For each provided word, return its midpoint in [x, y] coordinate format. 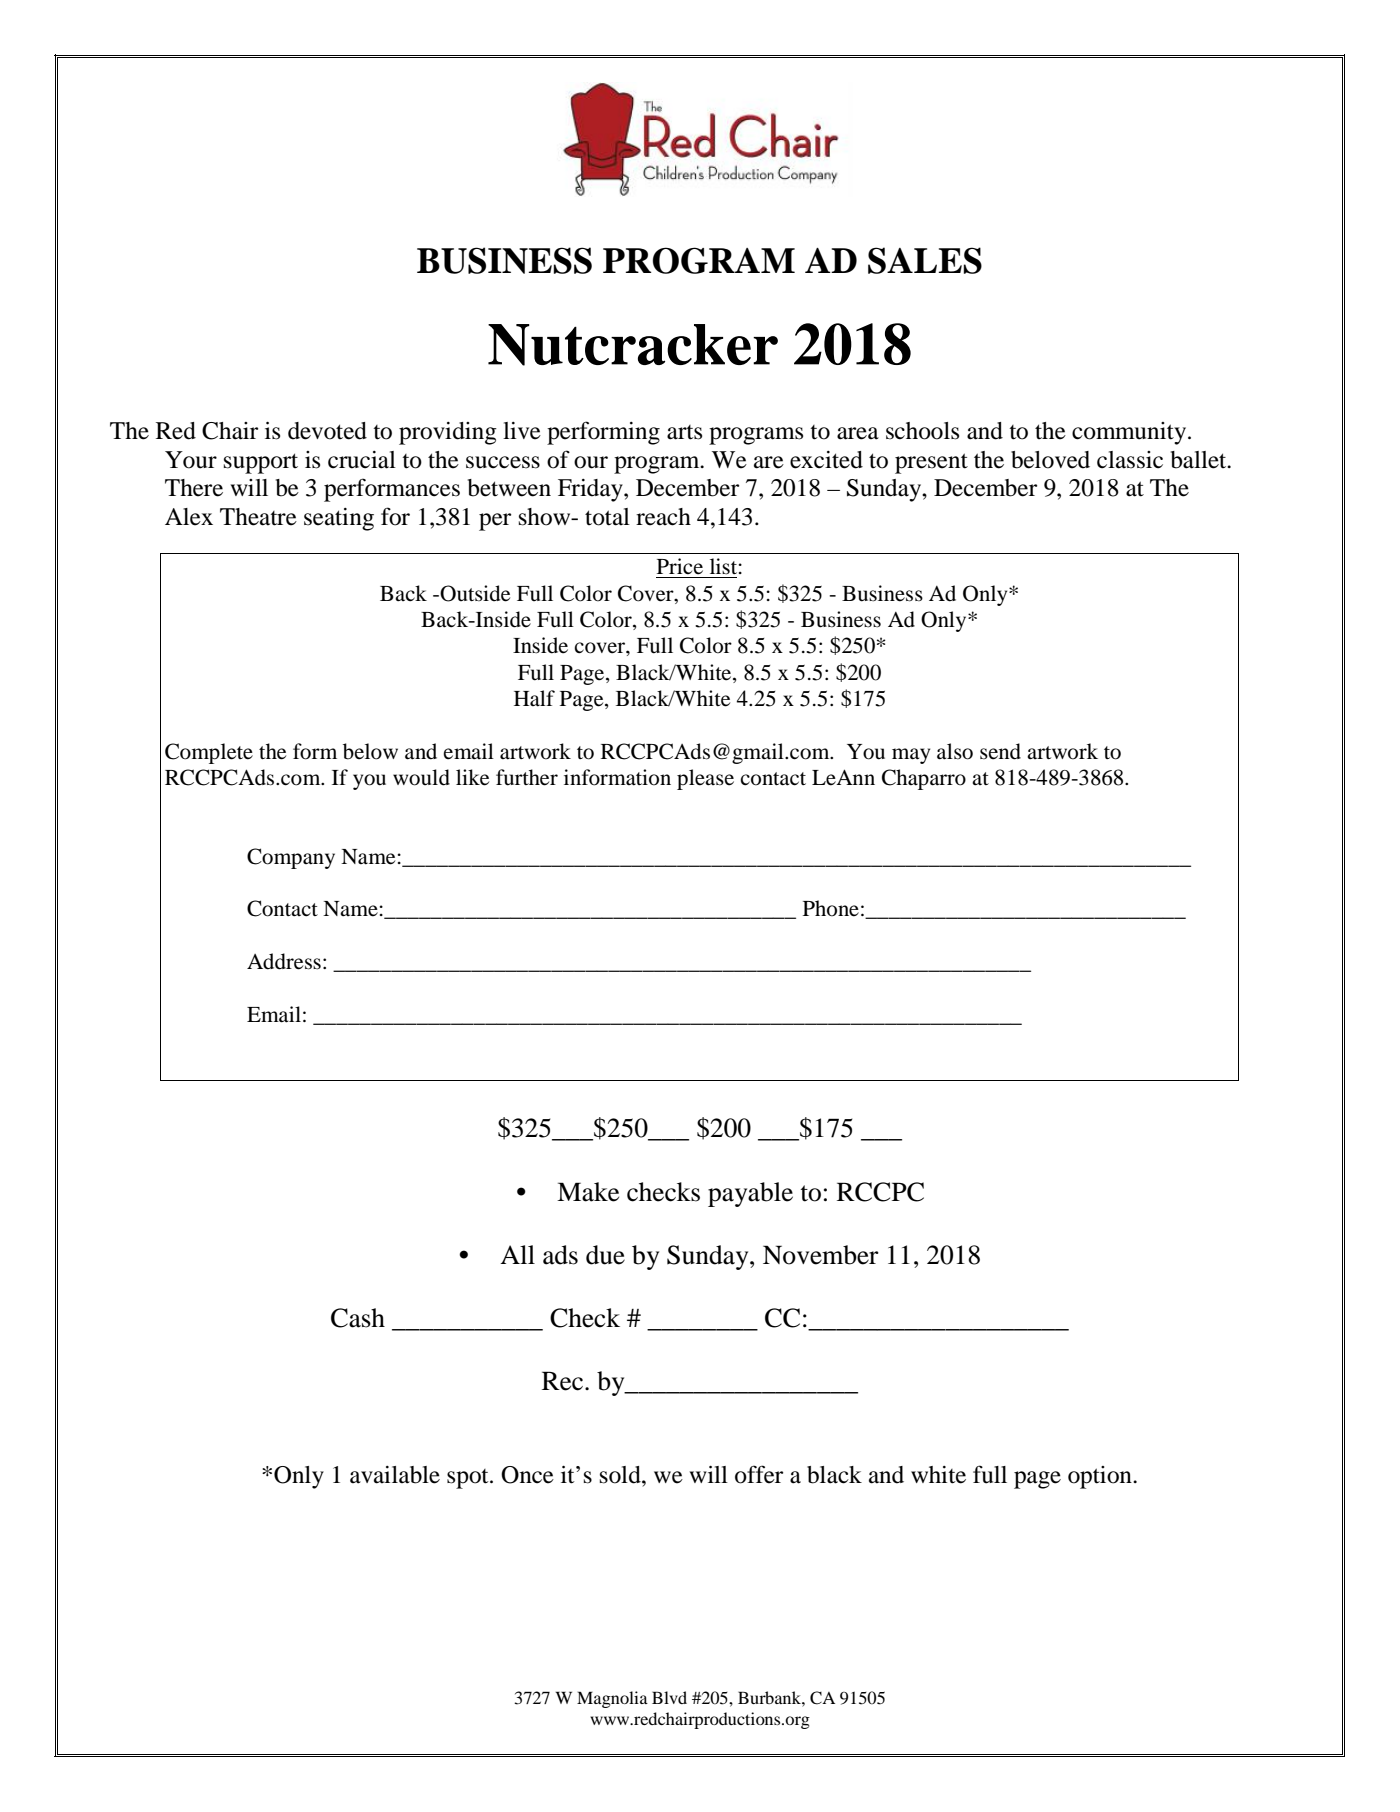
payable [750, 1194]
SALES [925, 260]
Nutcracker [633, 345]
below [370, 751]
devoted [327, 431]
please [705, 779]
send [1000, 751]
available [395, 1475]
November [821, 1255]
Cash [358, 1318]
